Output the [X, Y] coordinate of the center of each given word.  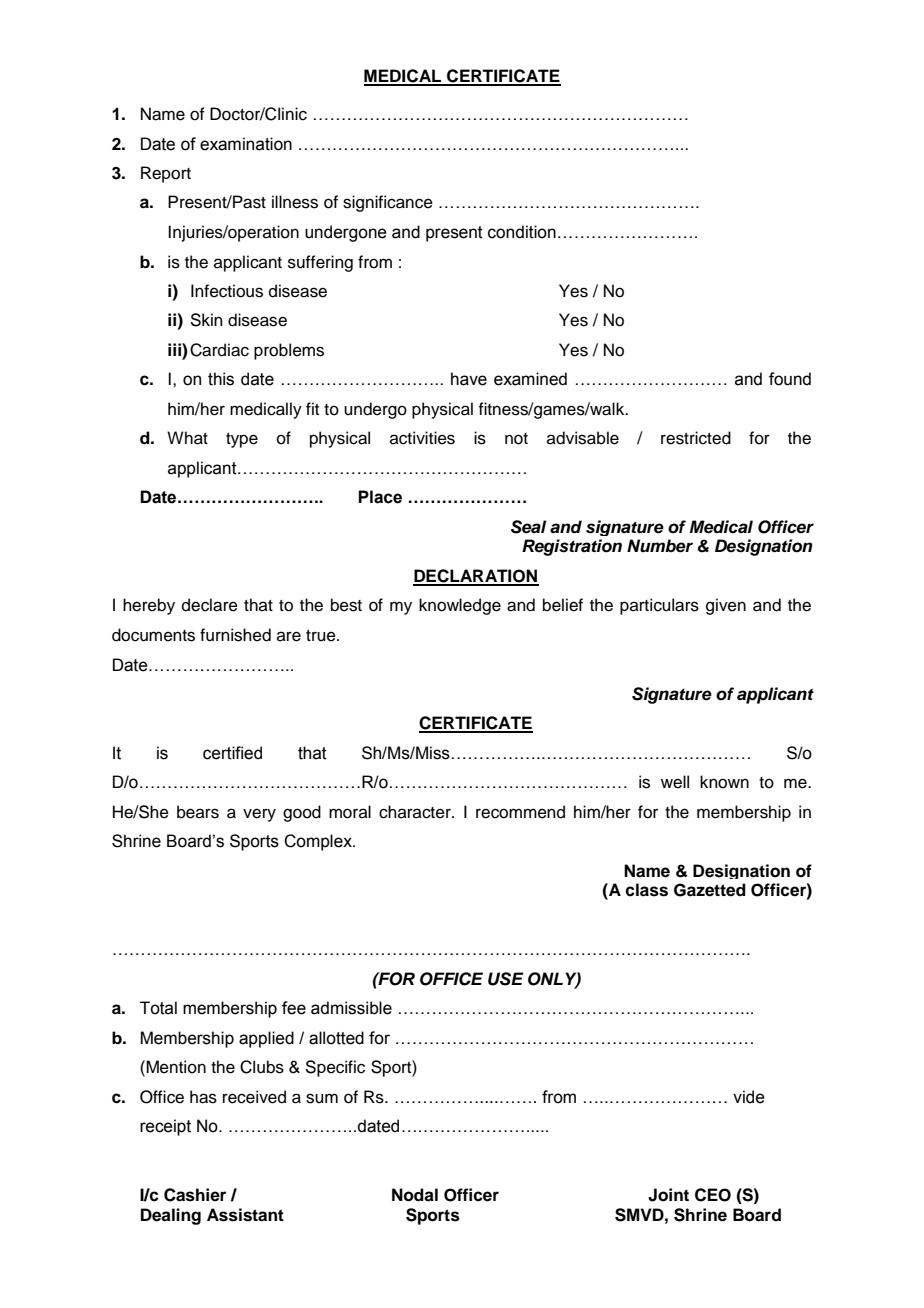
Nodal [415, 1195]
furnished [235, 635]
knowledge [460, 606]
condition [522, 232]
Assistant [245, 1215]
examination [246, 144]
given [726, 606]
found [790, 379]
